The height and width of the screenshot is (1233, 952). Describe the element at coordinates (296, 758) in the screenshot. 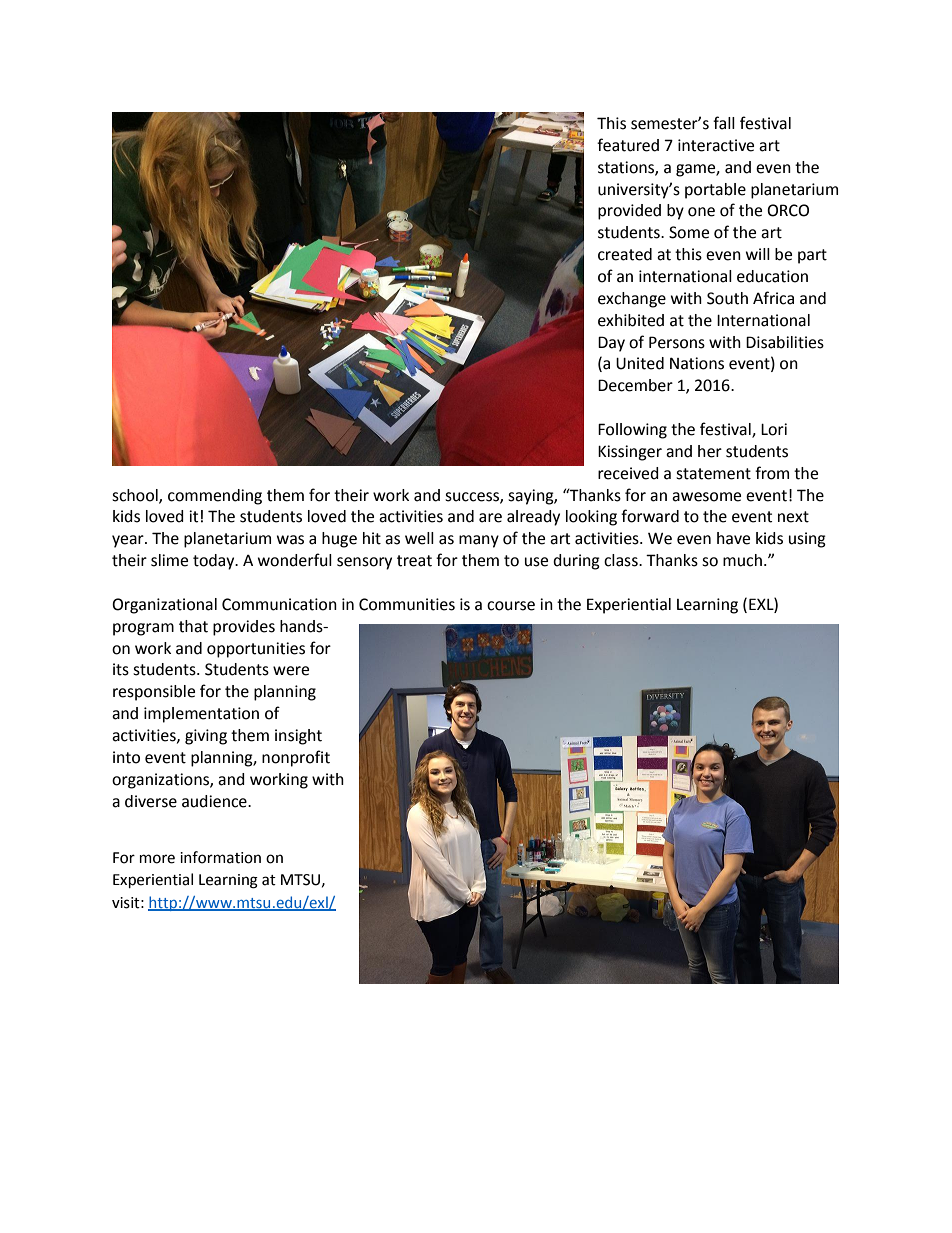

I see `nonprofit` at that location.
